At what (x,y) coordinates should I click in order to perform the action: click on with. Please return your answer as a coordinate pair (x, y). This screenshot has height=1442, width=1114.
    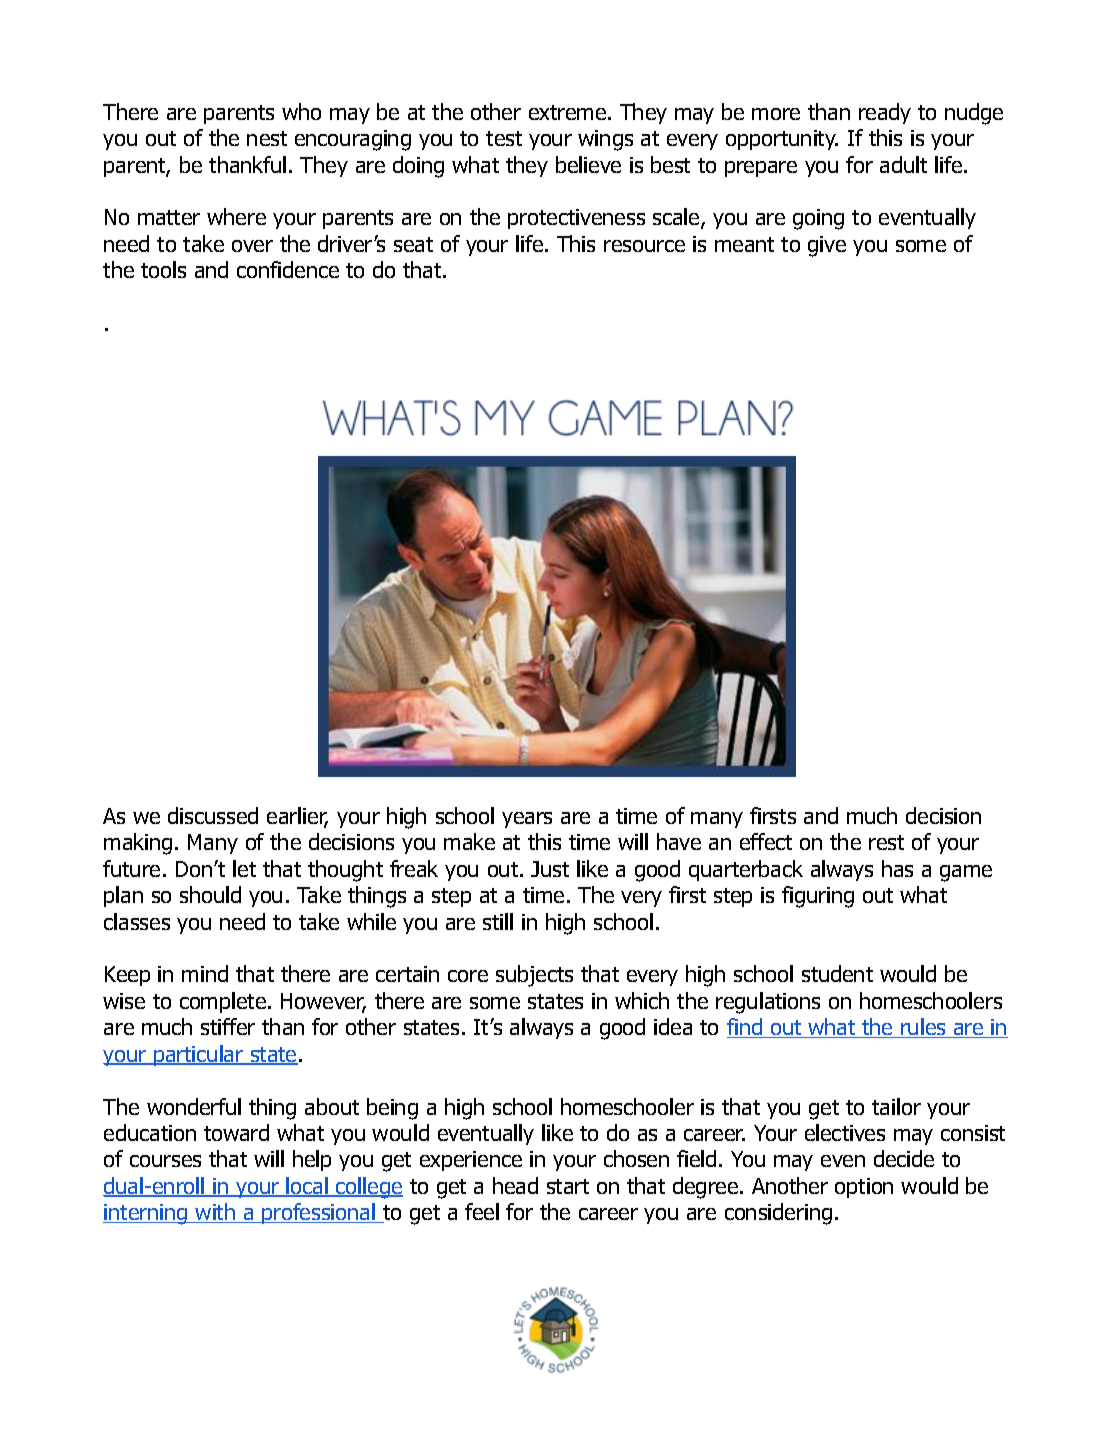
    Looking at the image, I should click on (216, 1213).
